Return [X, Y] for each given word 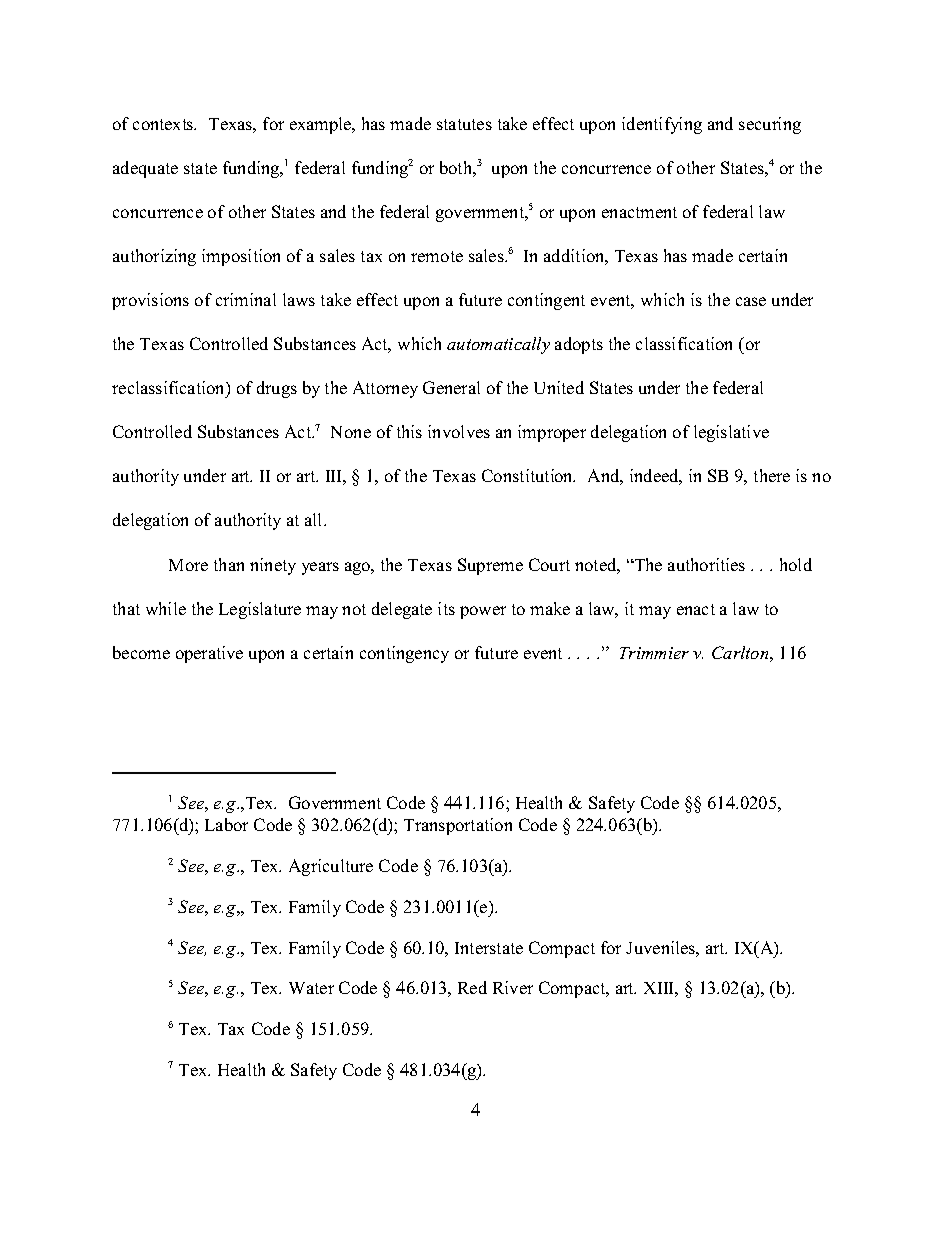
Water [311, 988]
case [751, 301]
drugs [277, 389]
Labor [226, 824]
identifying [662, 125]
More [188, 565]
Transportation [458, 826]
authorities [706, 564]
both [457, 167]
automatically [498, 345]
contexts [164, 124]
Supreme [490, 566]
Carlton [741, 652]
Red [472, 987]
